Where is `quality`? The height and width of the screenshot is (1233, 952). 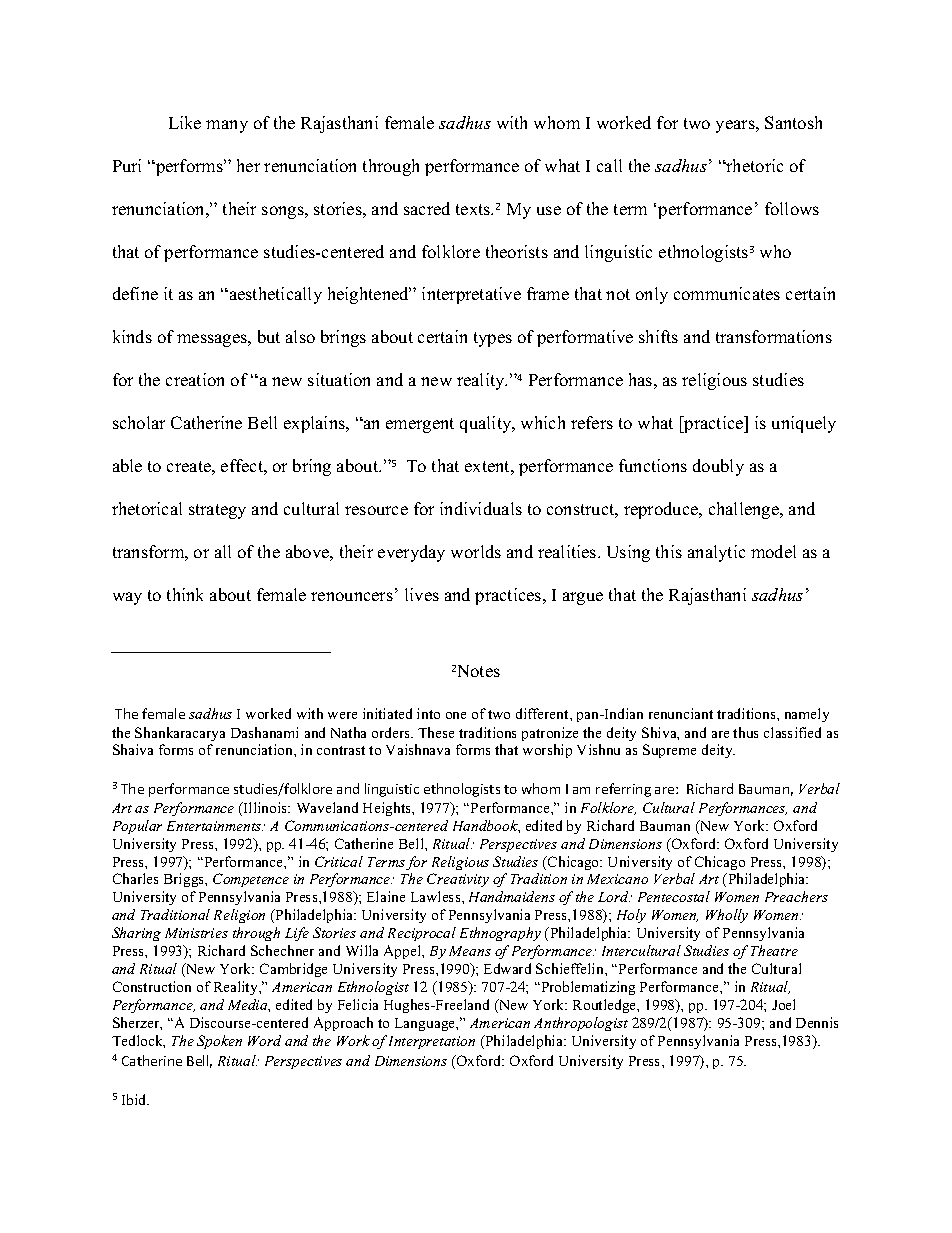 quality is located at coordinates (487, 424).
